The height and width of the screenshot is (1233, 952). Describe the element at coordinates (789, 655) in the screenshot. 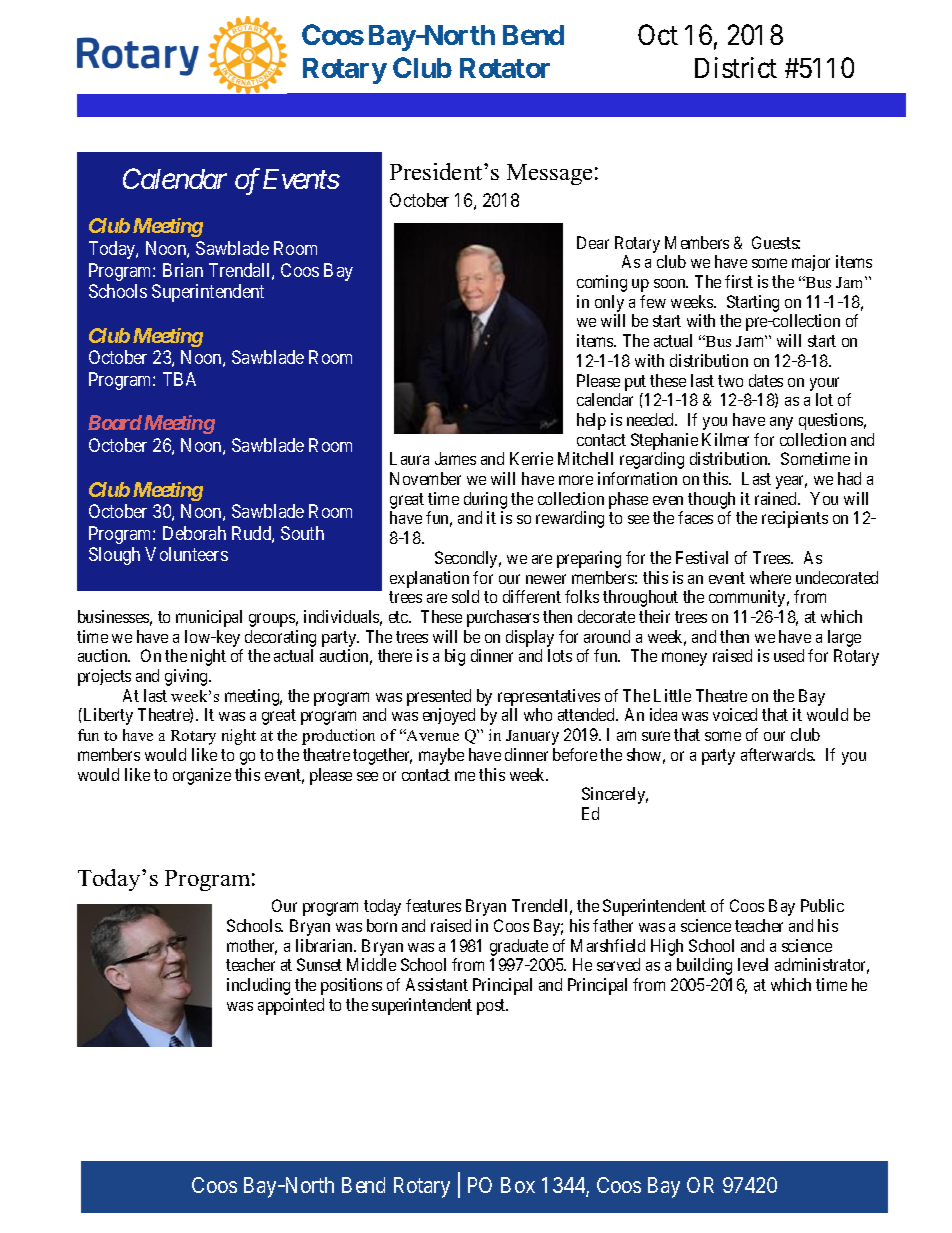

I see `used` at that location.
